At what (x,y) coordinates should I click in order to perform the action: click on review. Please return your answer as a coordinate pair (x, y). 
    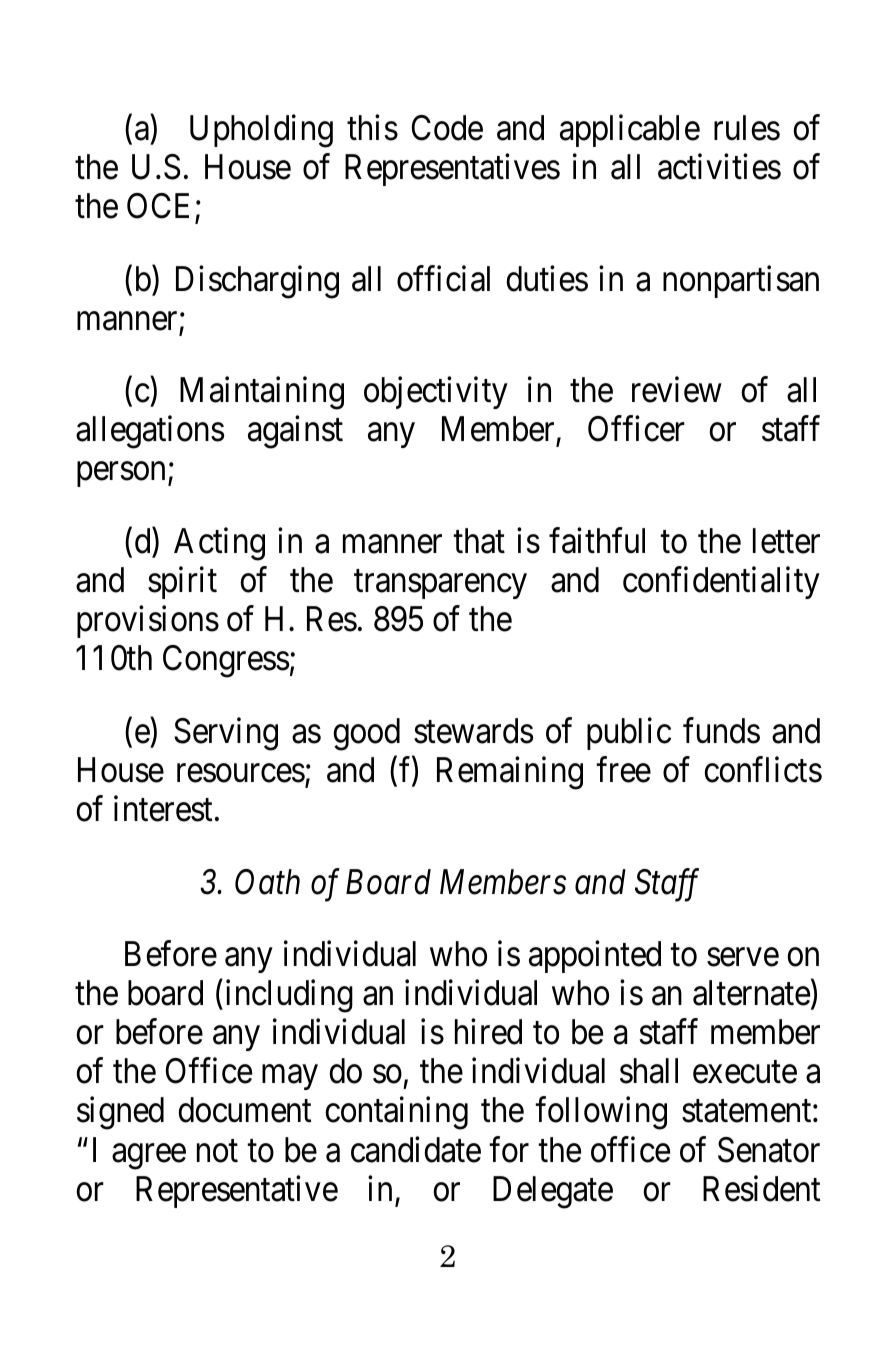
    Looking at the image, I should click on (677, 390).
